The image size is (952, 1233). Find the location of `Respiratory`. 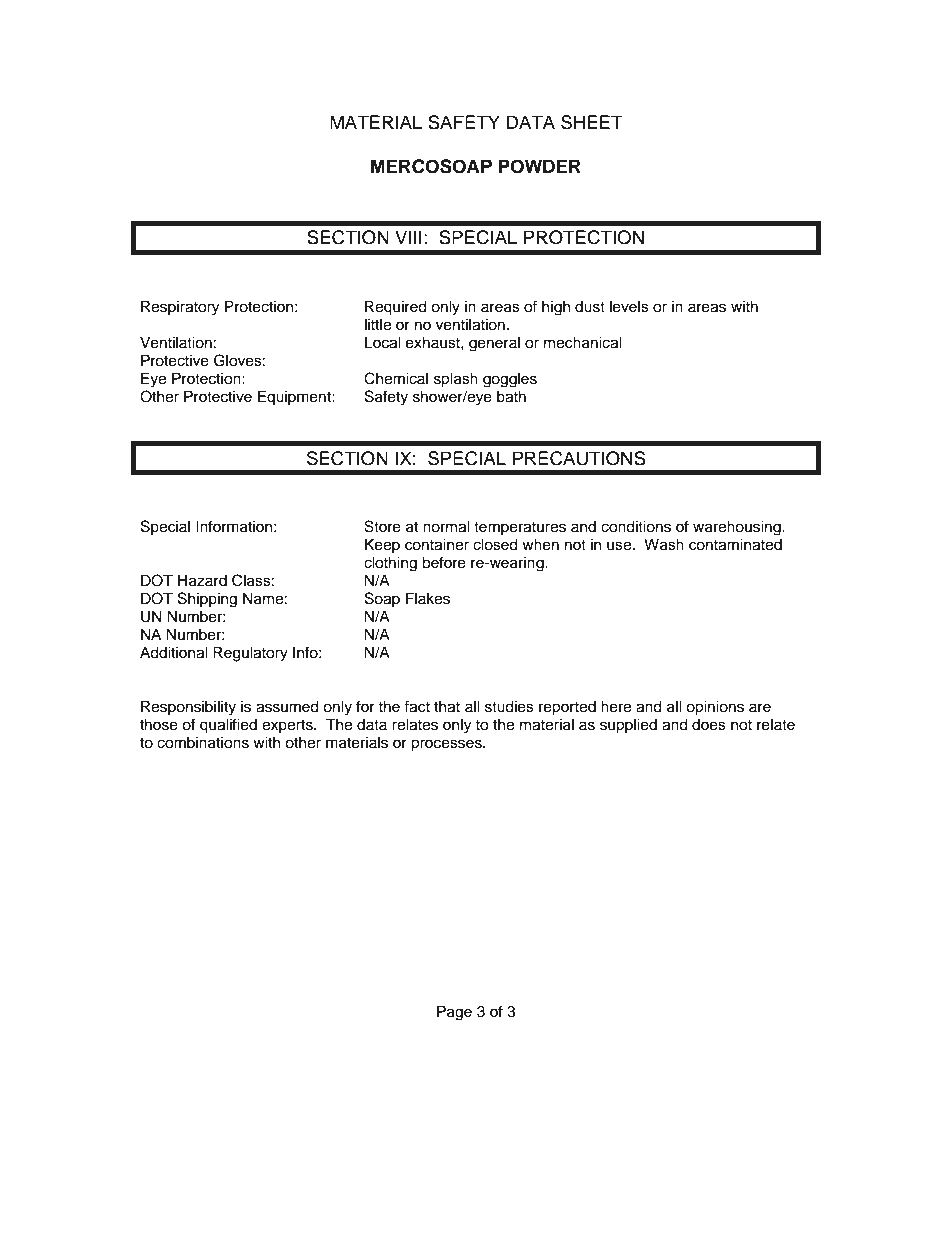

Respiratory is located at coordinates (180, 308).
